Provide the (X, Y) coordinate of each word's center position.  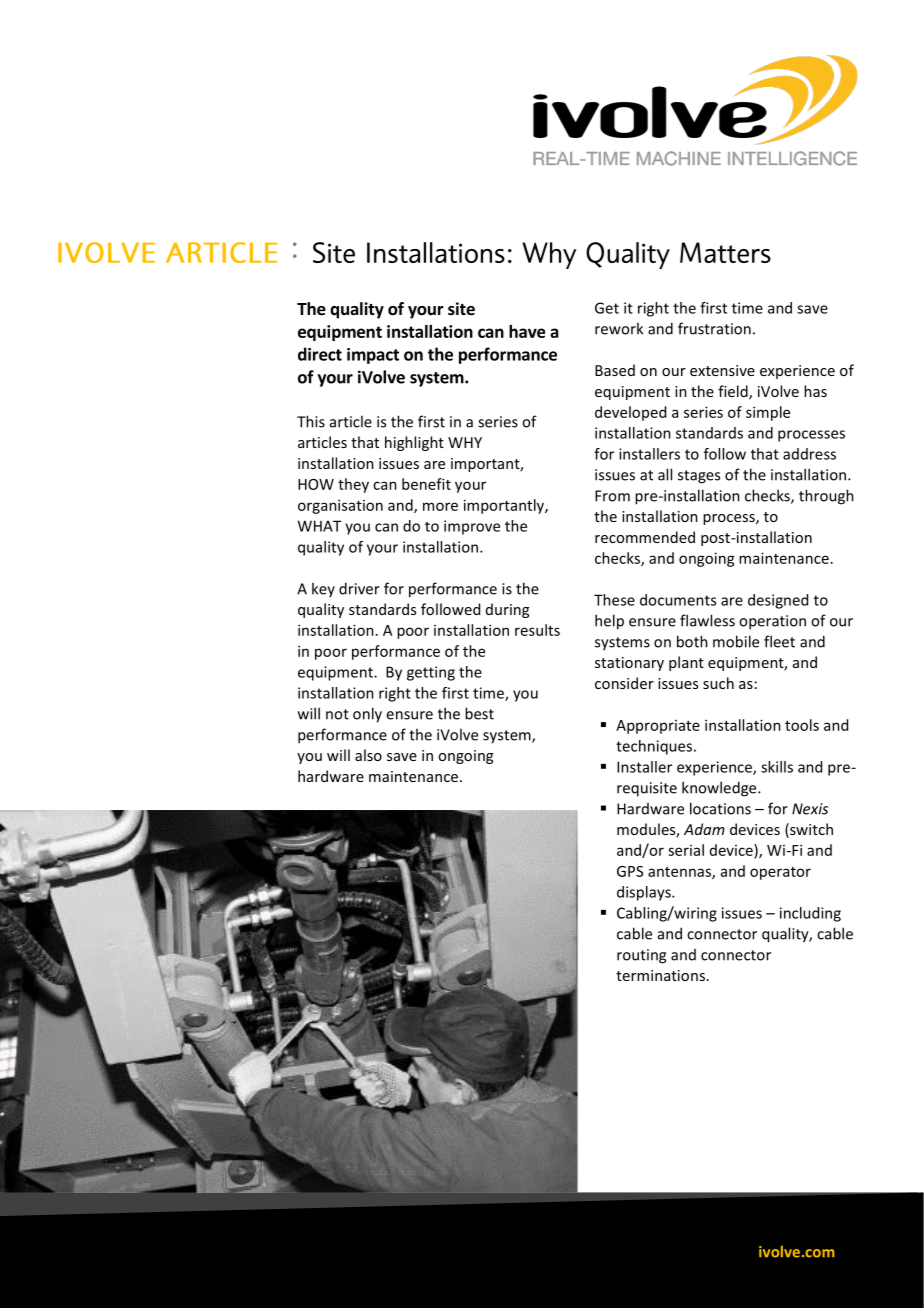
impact (373, 356)
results (537, 630)
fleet (779, 641)
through (826, 497)
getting (431, 673)
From (612, 496)
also (368, 755)
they (353, 485)
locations (720, 808)
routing (641, 956)
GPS (630, 871)
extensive (722, 370)
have (527, 331)
